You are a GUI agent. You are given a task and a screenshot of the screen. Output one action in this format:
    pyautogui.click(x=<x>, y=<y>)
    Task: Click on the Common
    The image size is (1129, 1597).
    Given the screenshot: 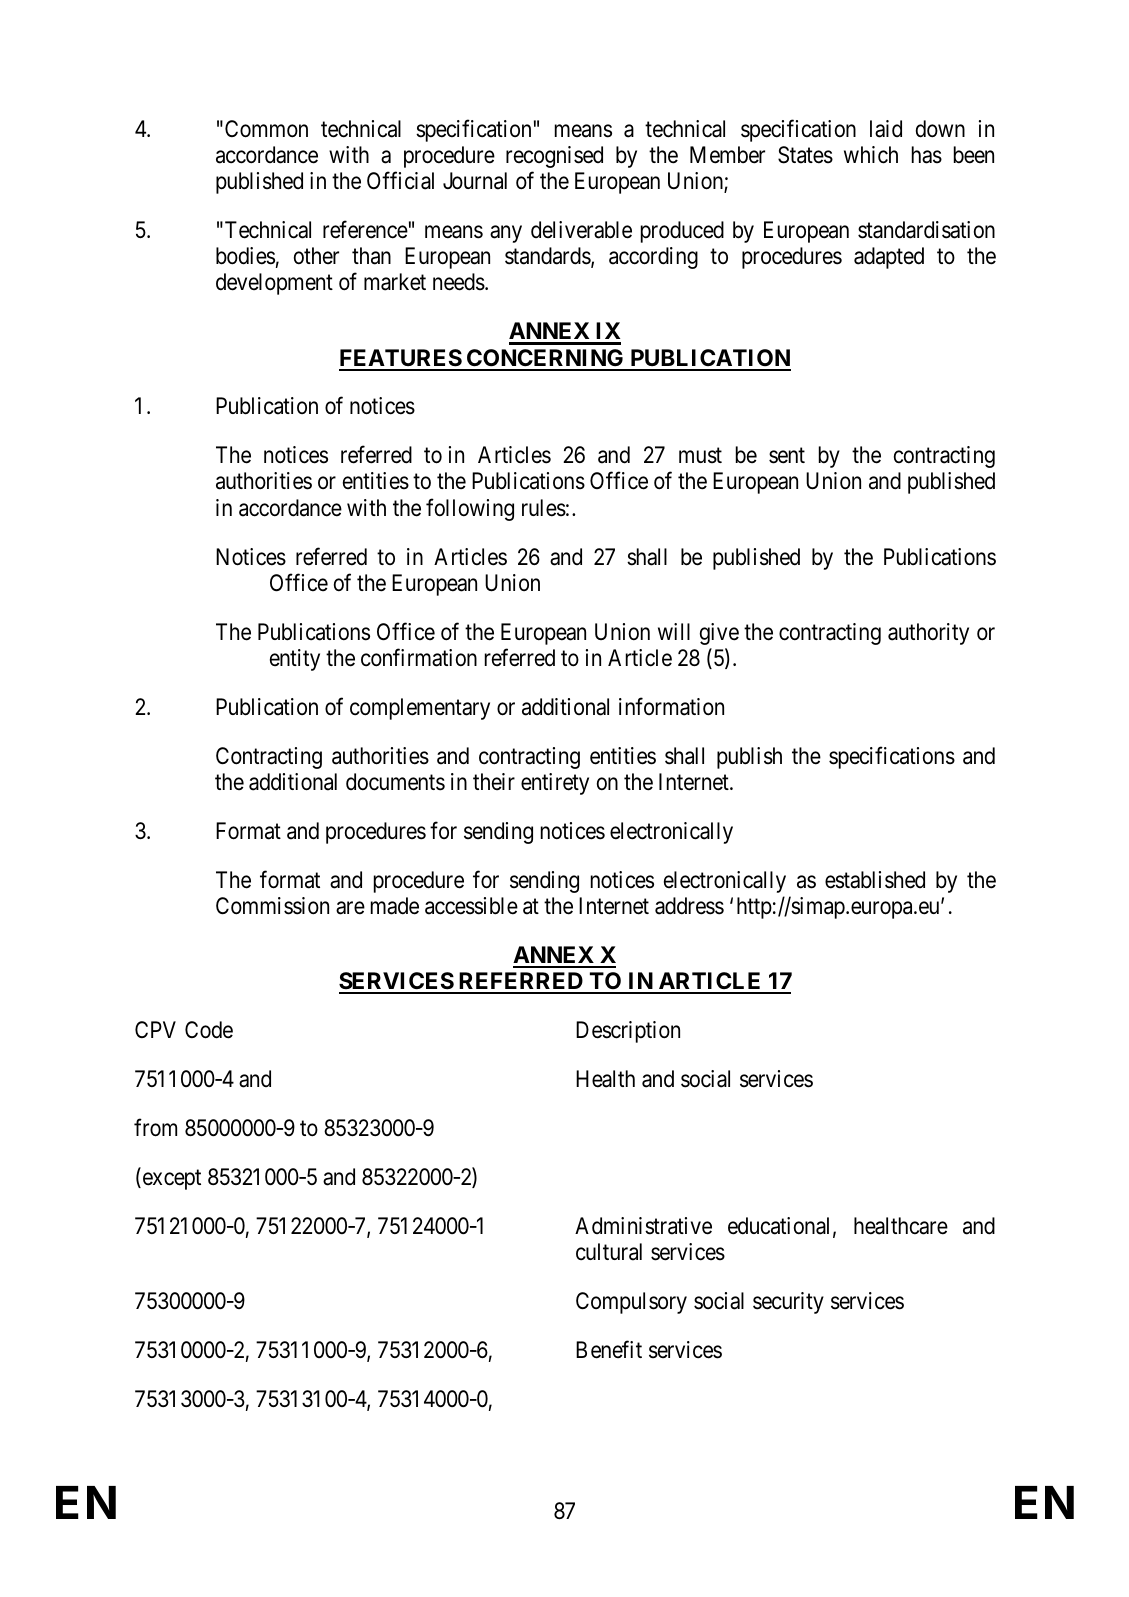 What is the action you would take?
    pyautogui.click(x=266, y=129)
